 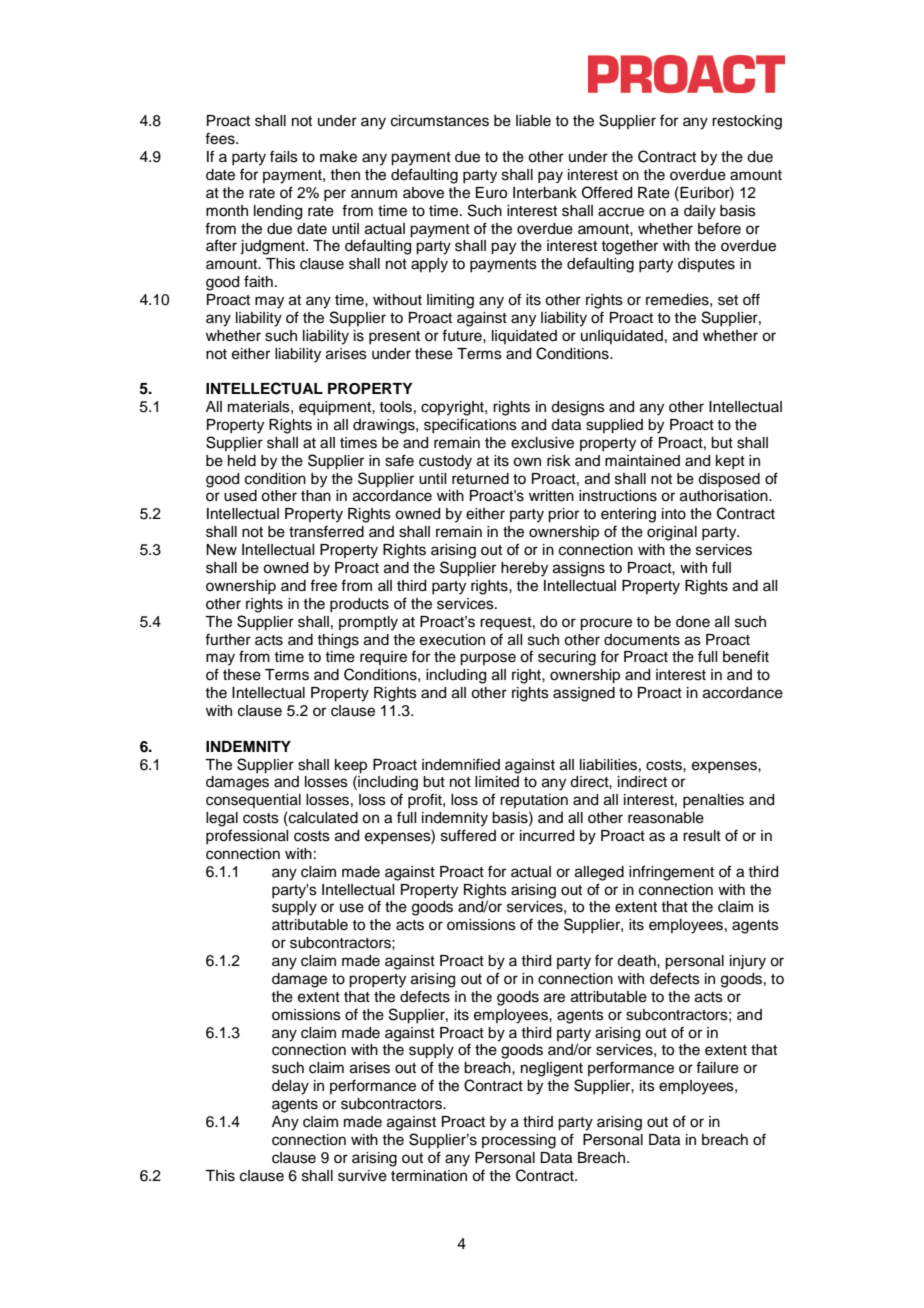 I want to click on purpose, so click(x=488, y=659).
